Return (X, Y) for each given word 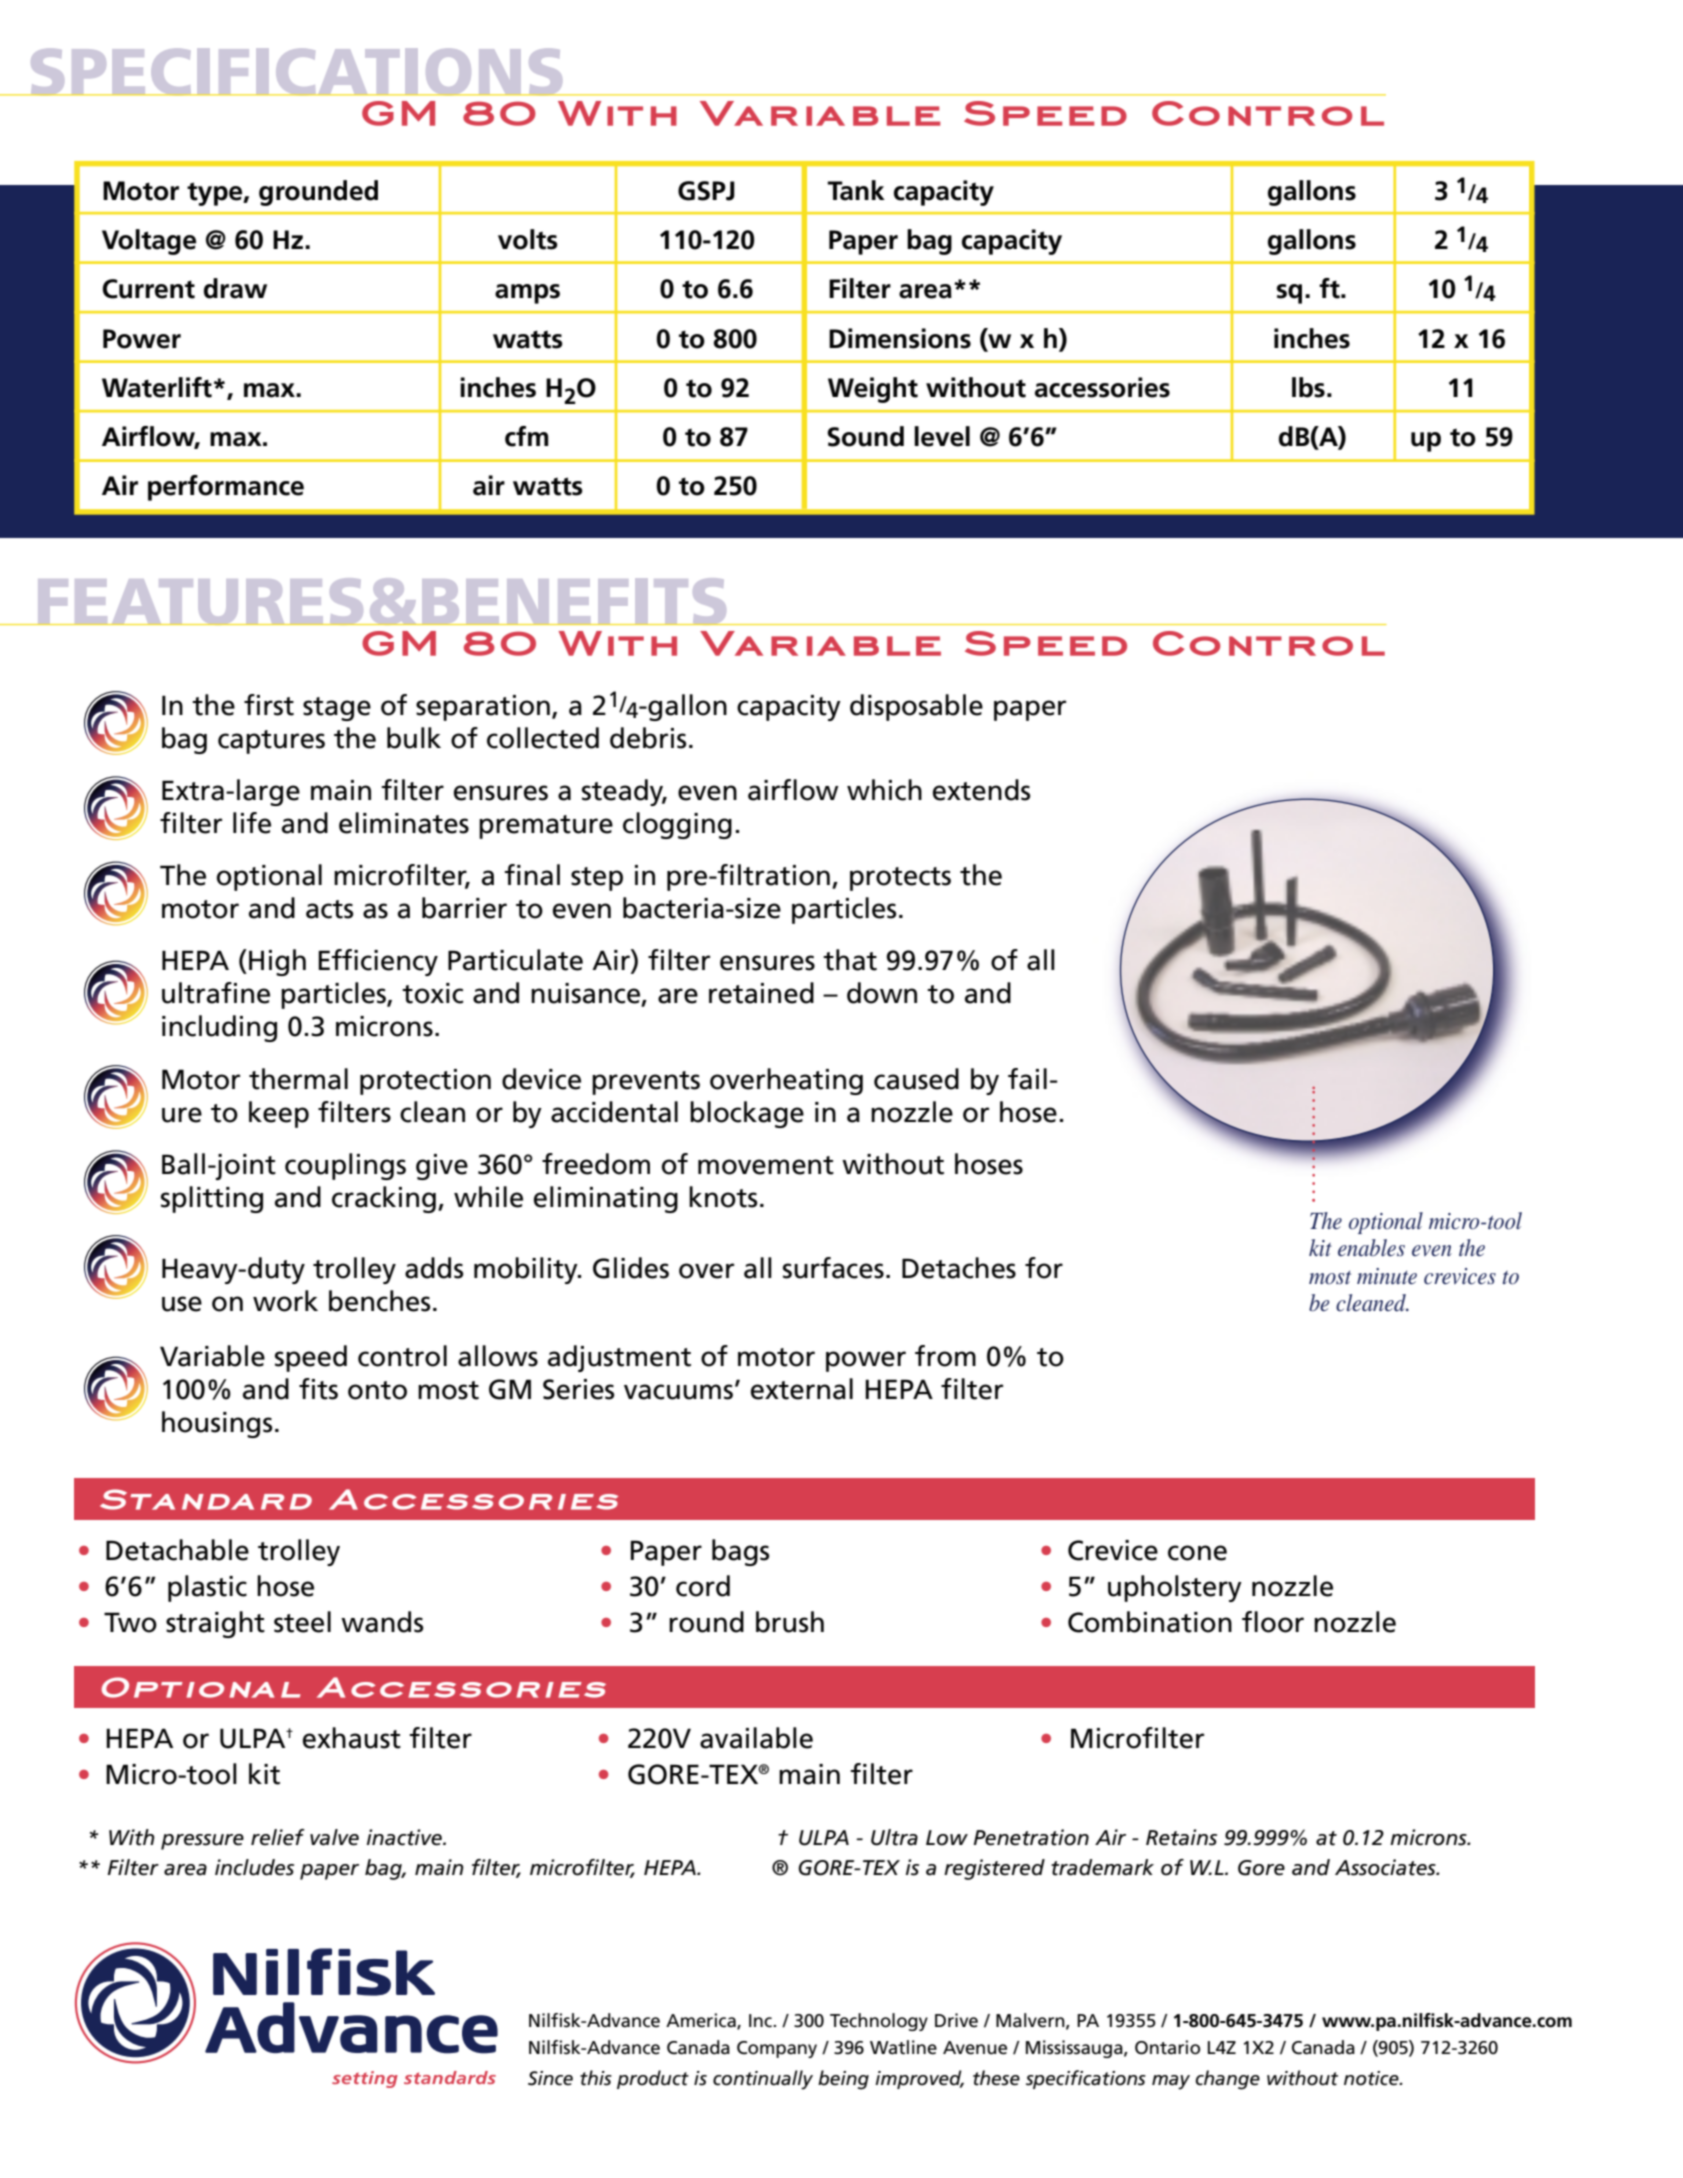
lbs (1308, 387)
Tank (856, 190)
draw (235, 288)
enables (1371, 1248)
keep (279, 1114)
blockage (747, 1114)
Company (777, 2049)
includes (254, 1867)
